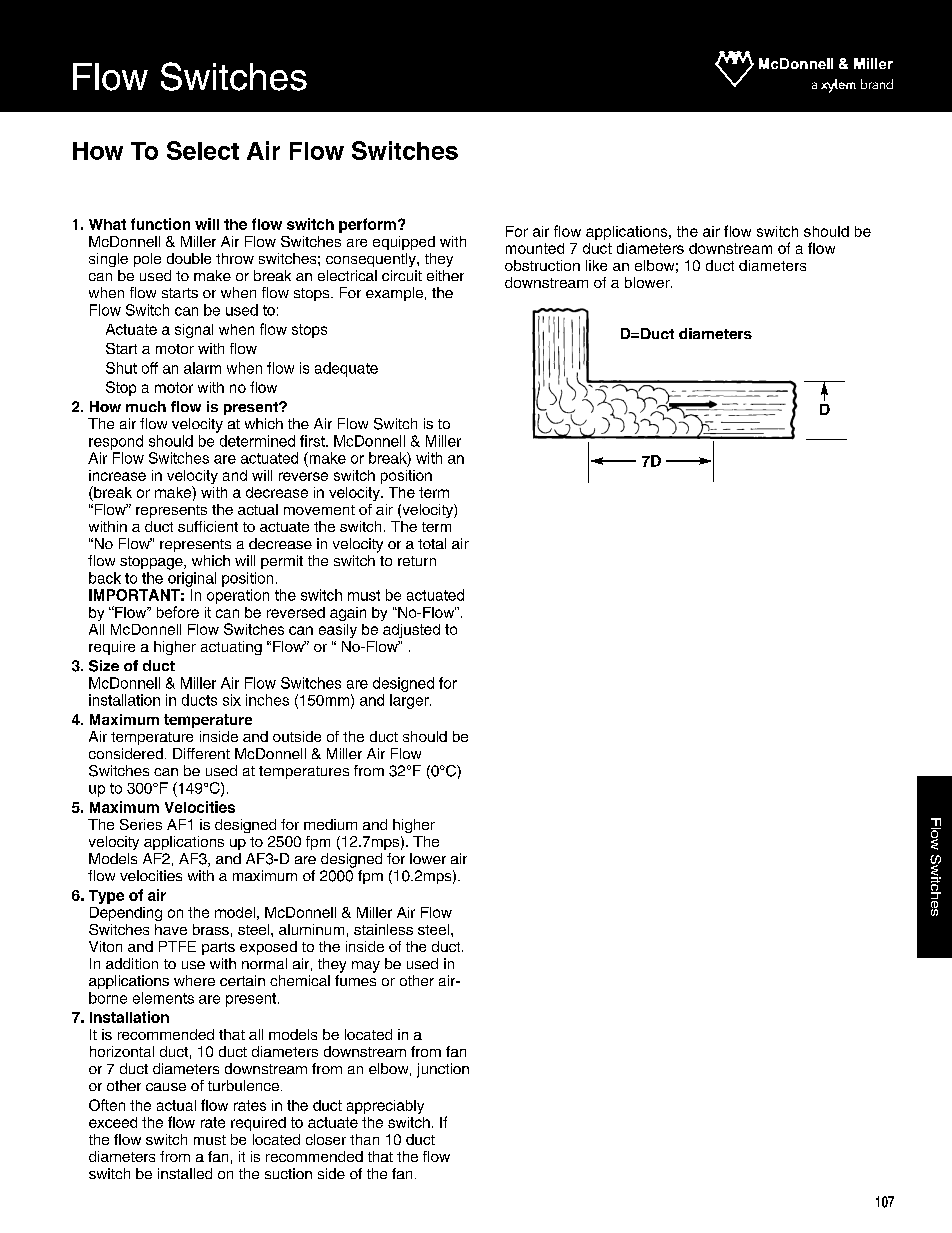 The image size is (952, 1233). I want to click on installed, so click(185, 1173).
